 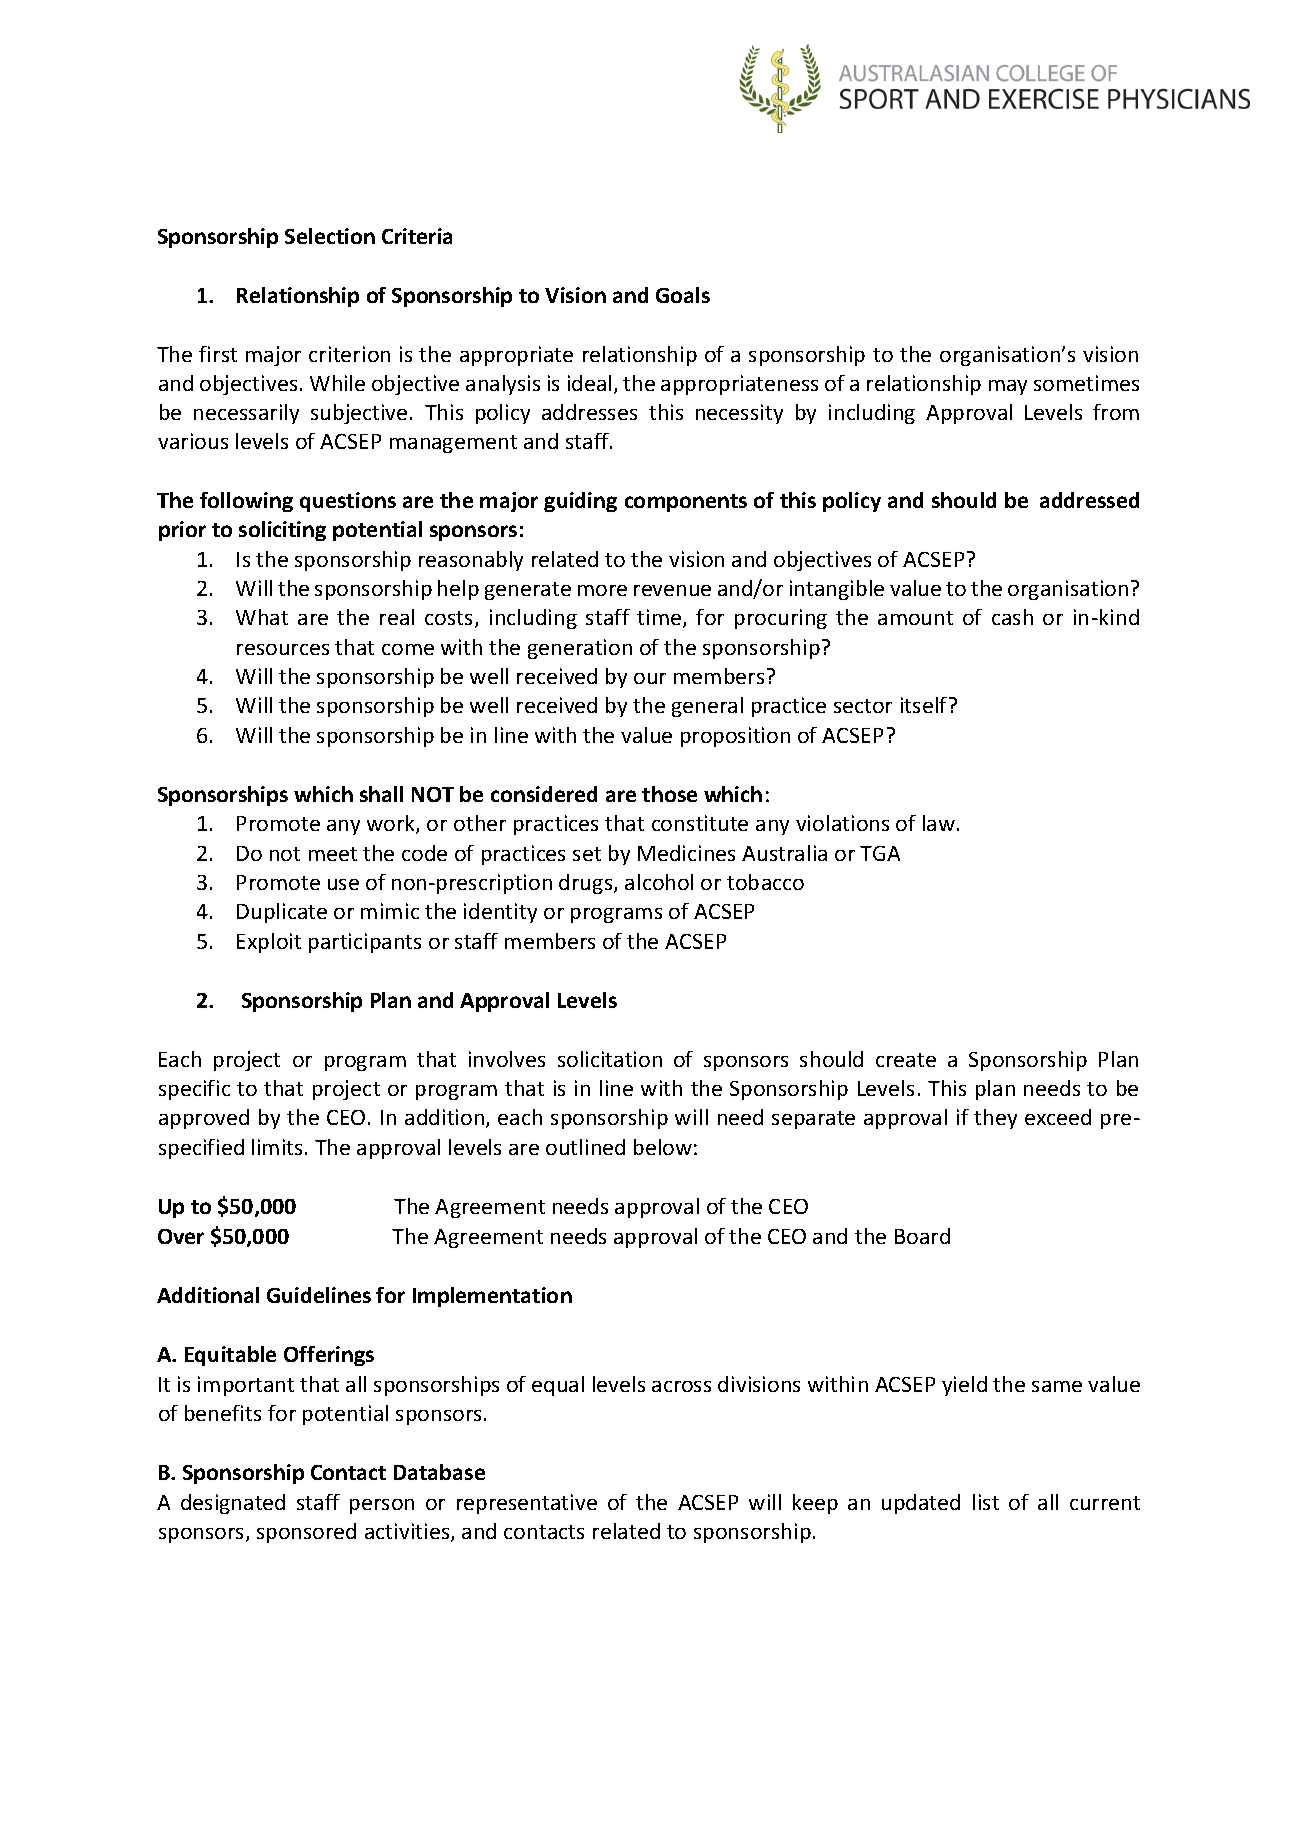 I want to click on may, so click(x=1008, y=387).
